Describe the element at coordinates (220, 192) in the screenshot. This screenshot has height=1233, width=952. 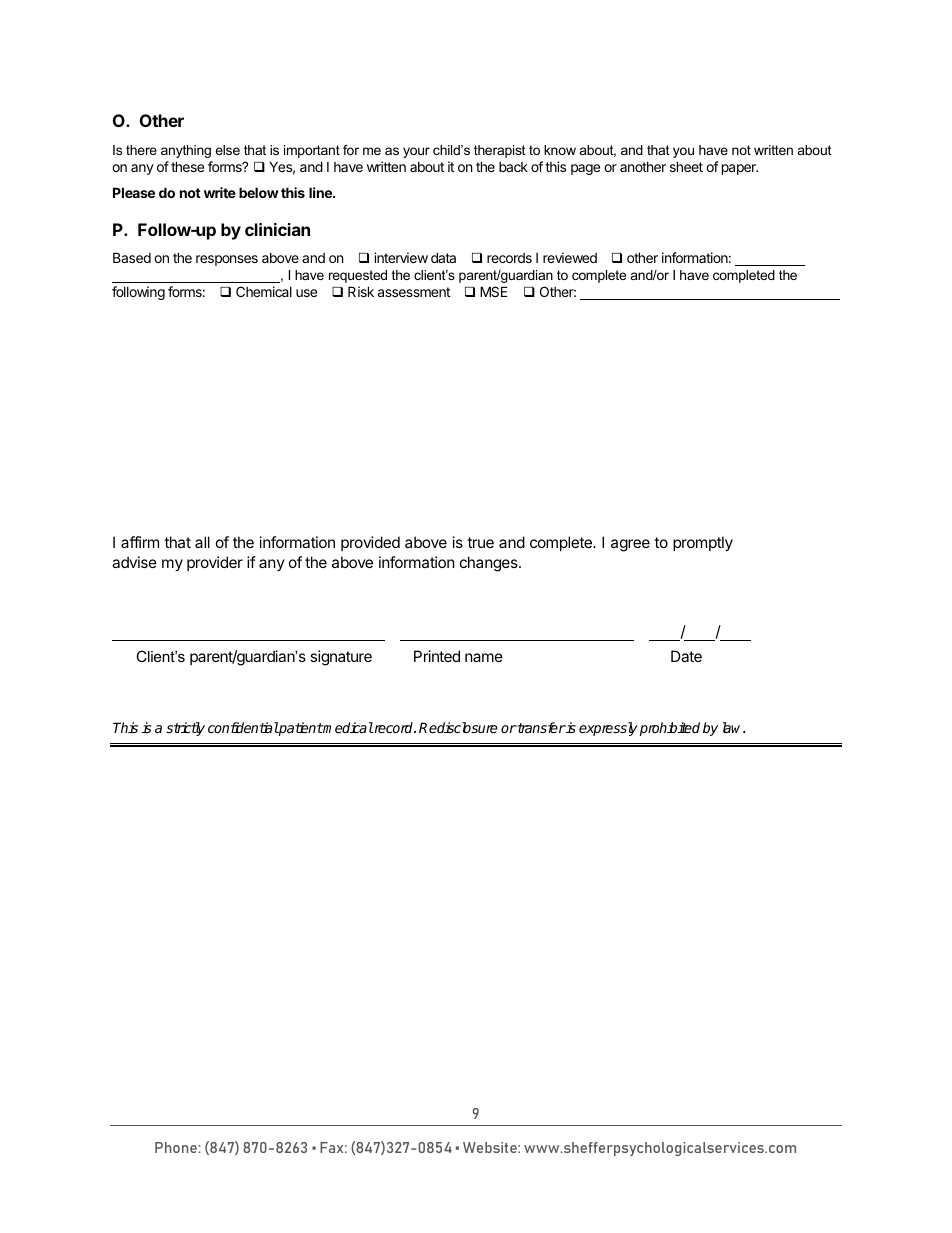
I see `write` at that location.
